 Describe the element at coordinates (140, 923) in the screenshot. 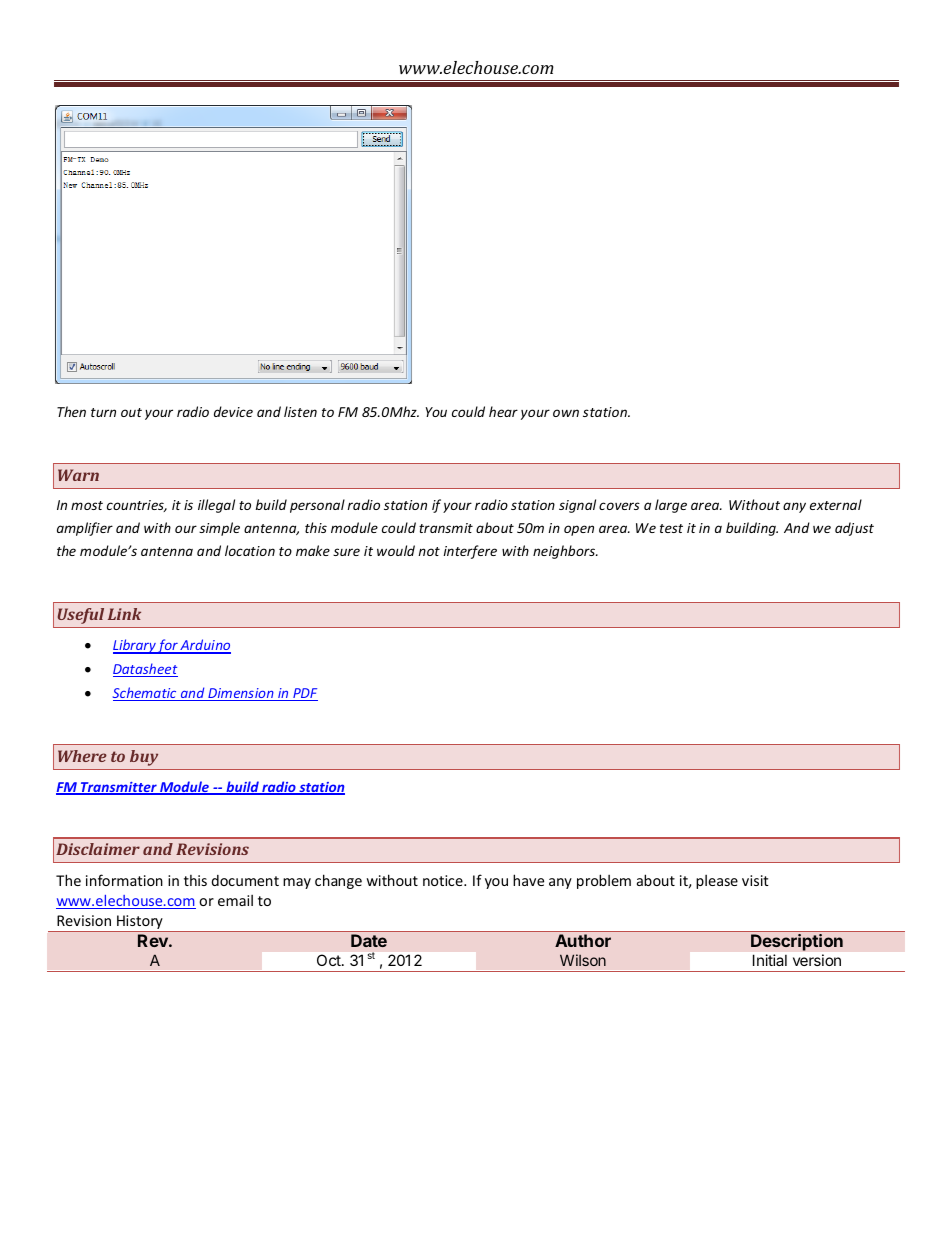

I see `History` at that location.
